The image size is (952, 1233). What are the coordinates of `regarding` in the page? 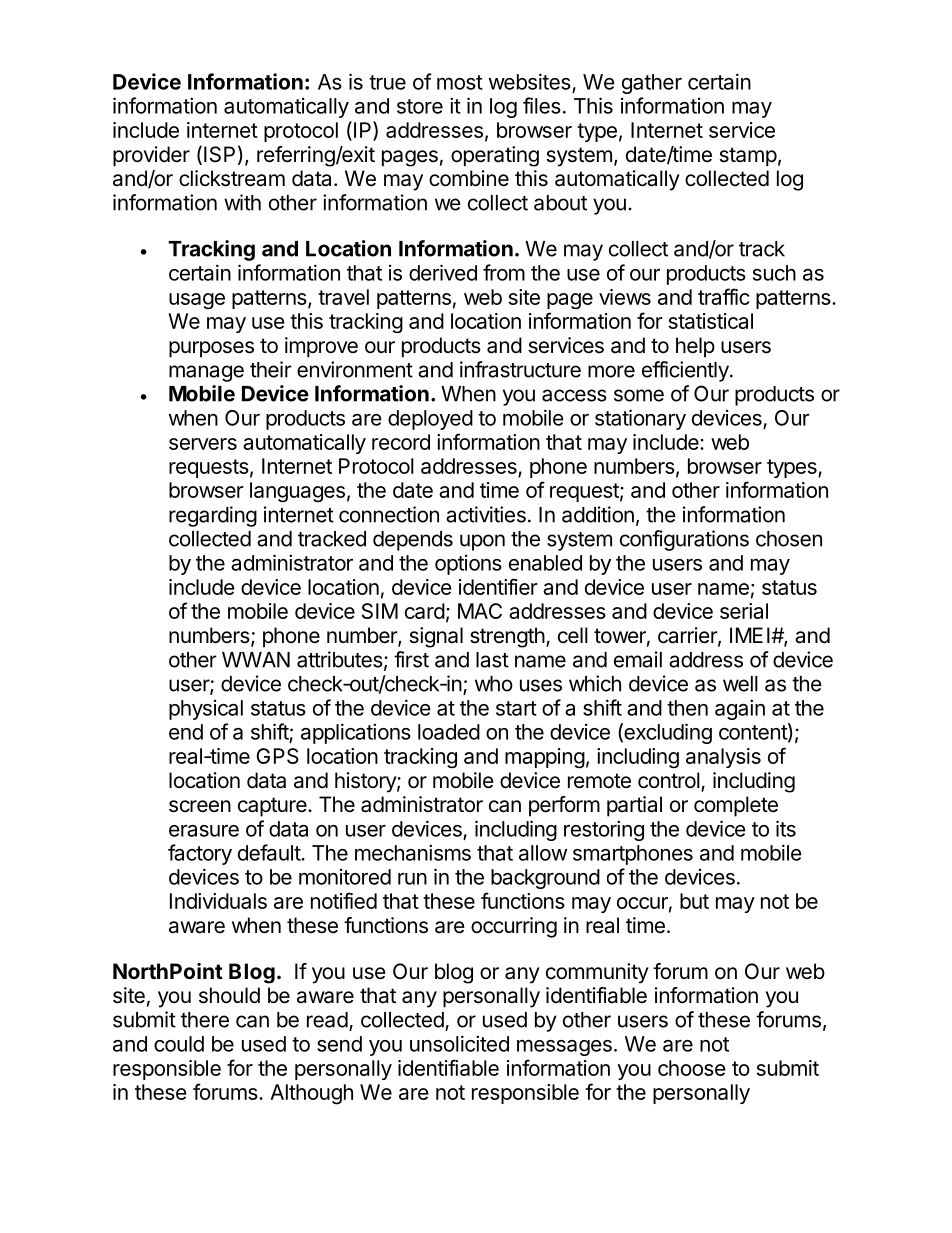 It's located at (213, 516).
